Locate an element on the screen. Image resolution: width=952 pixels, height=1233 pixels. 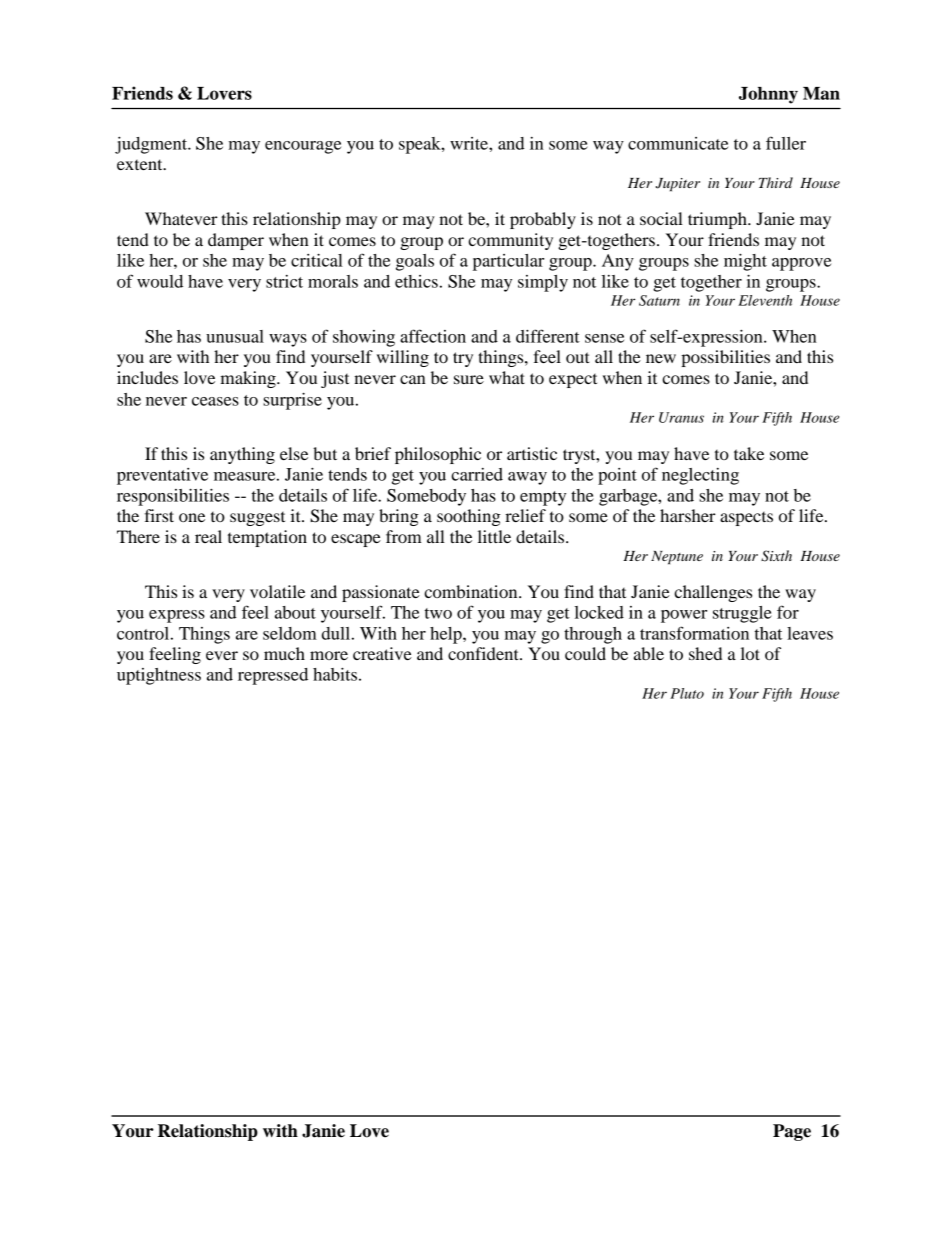
affection is located at coordinates (433, 336).
